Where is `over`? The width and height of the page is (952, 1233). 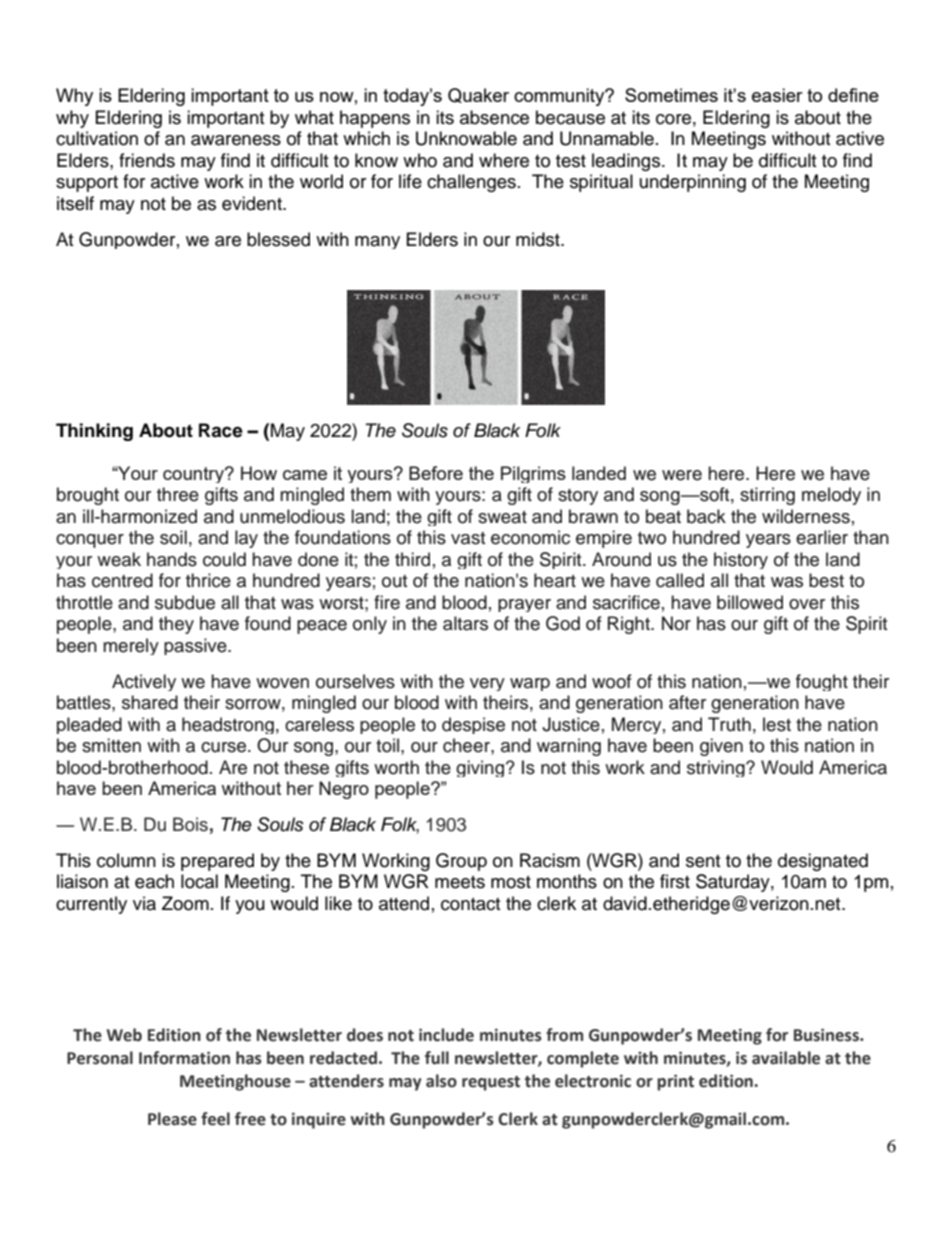 over is located at coordinates (807, 604).
